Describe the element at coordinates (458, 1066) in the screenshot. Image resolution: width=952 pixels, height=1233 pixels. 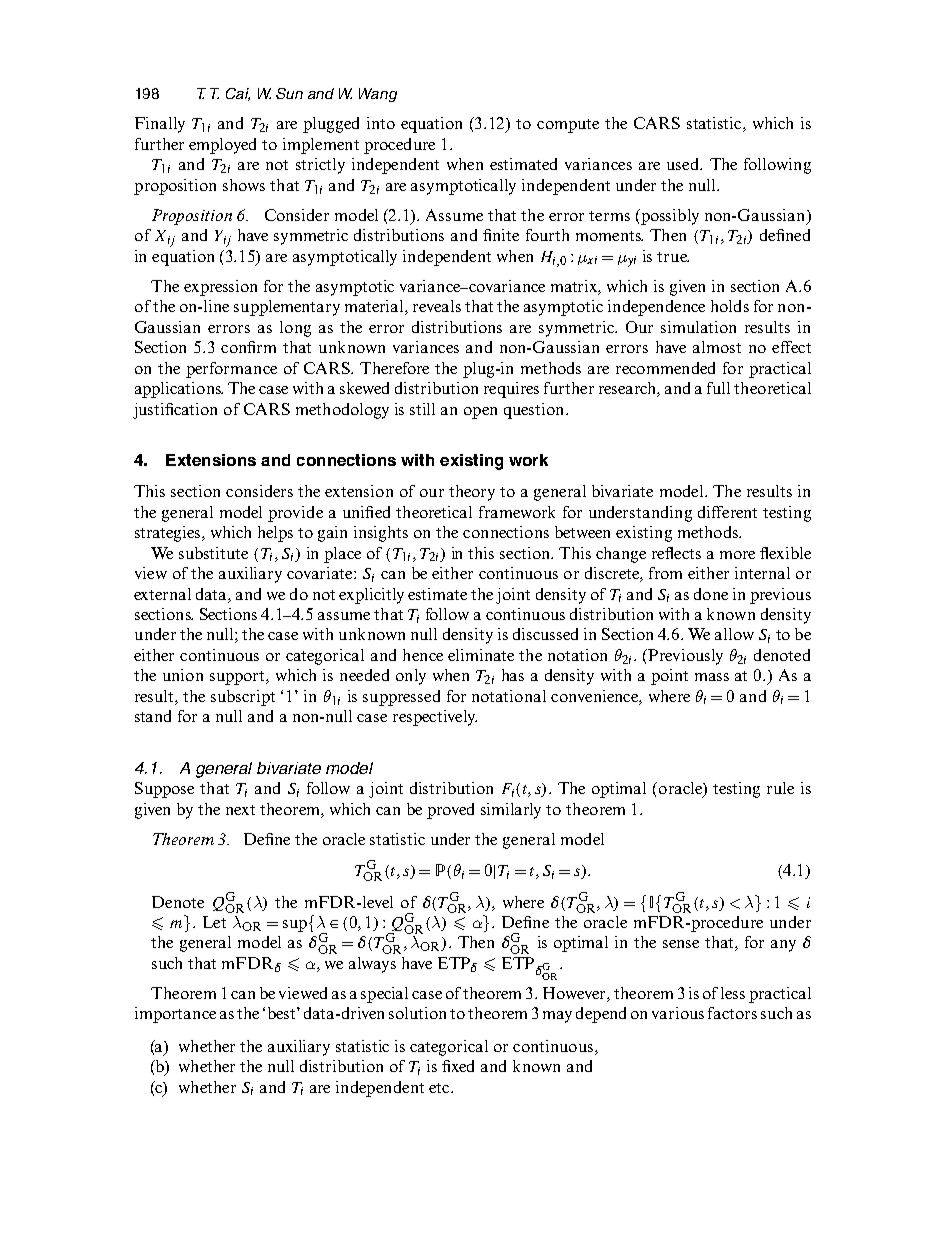
I see `fixed` at that location.
